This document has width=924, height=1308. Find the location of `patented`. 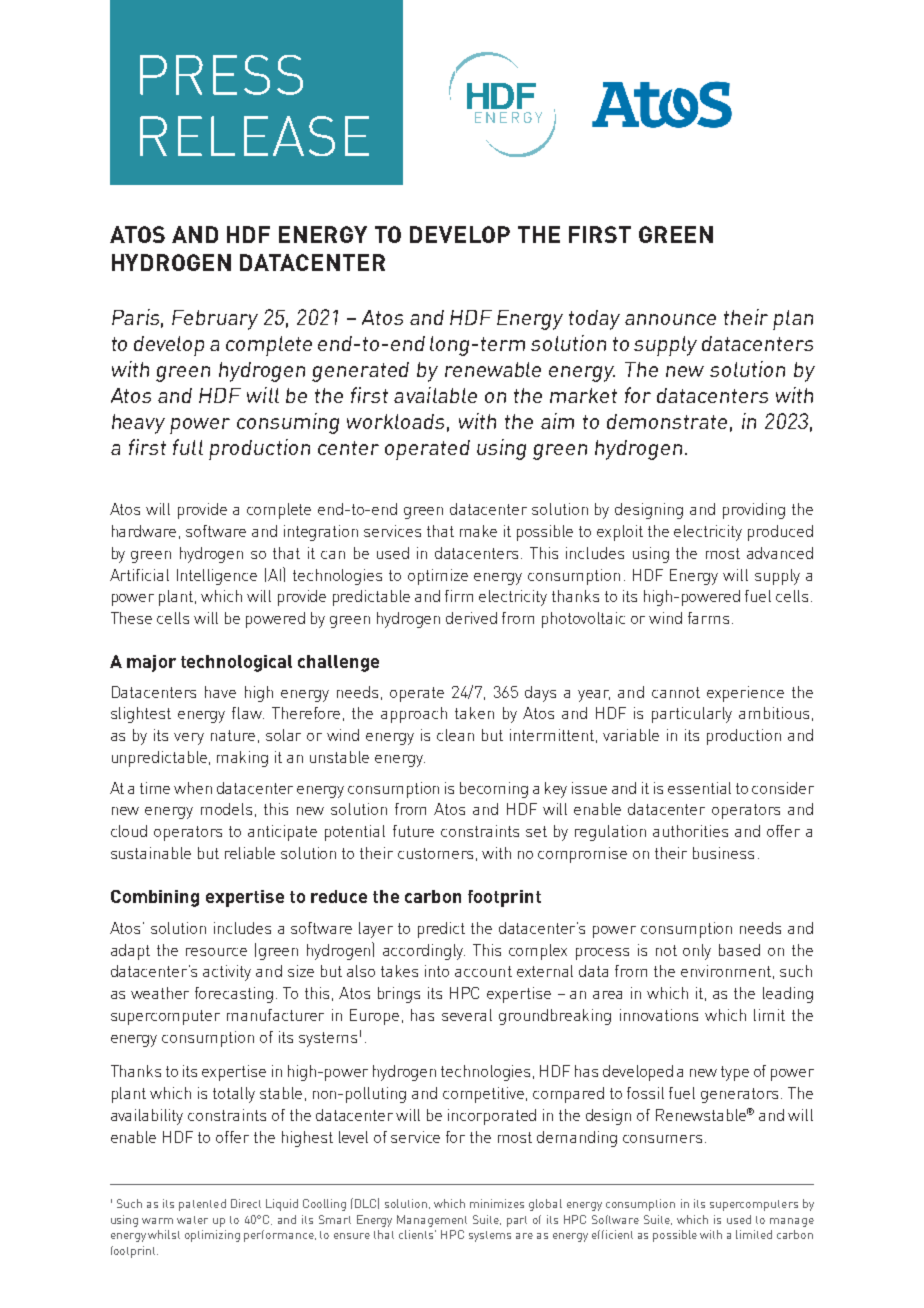

patented is located at coordinates (202, 1205).
